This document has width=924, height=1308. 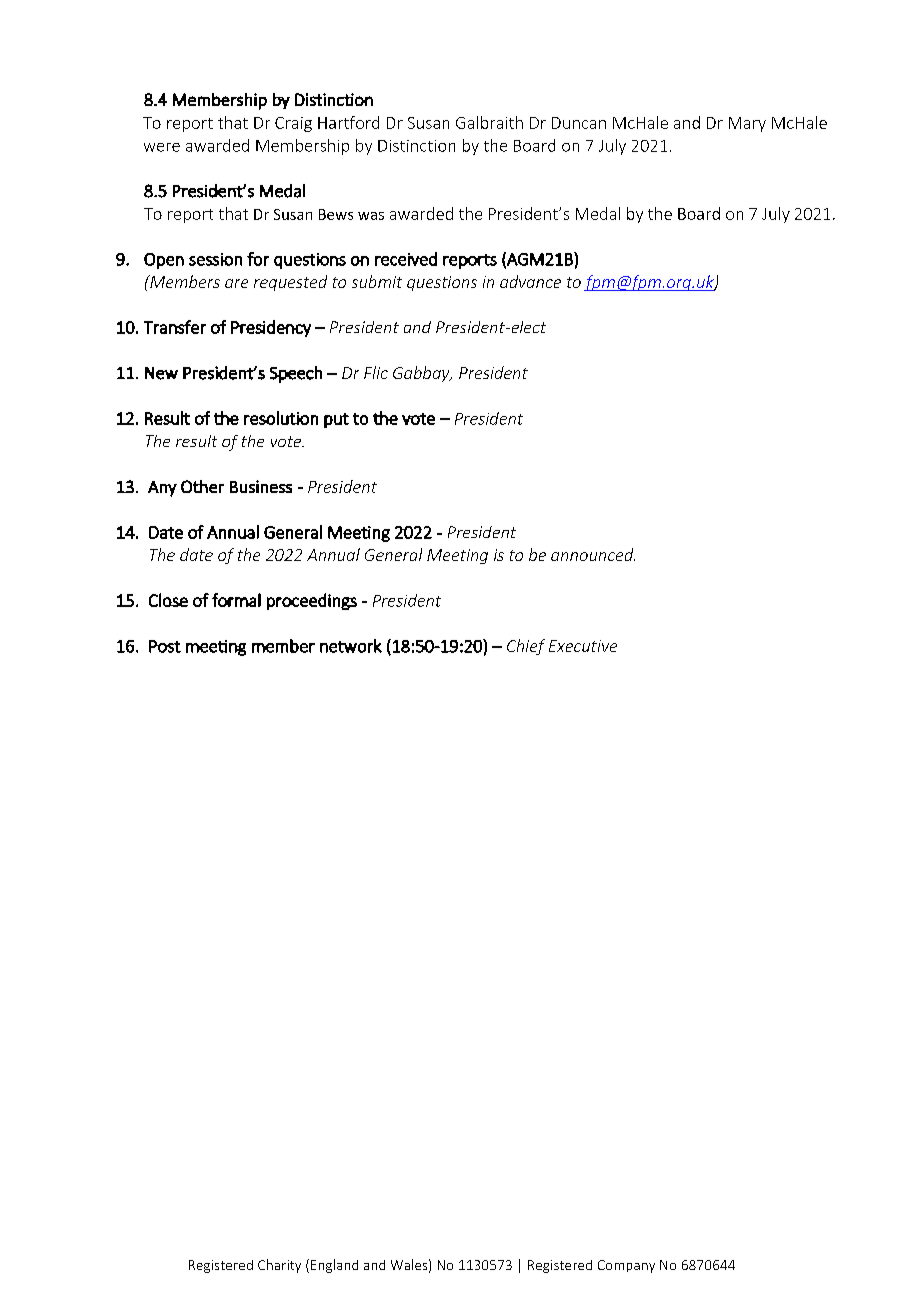 I want to click on England, so click(x=334, y=1266).
